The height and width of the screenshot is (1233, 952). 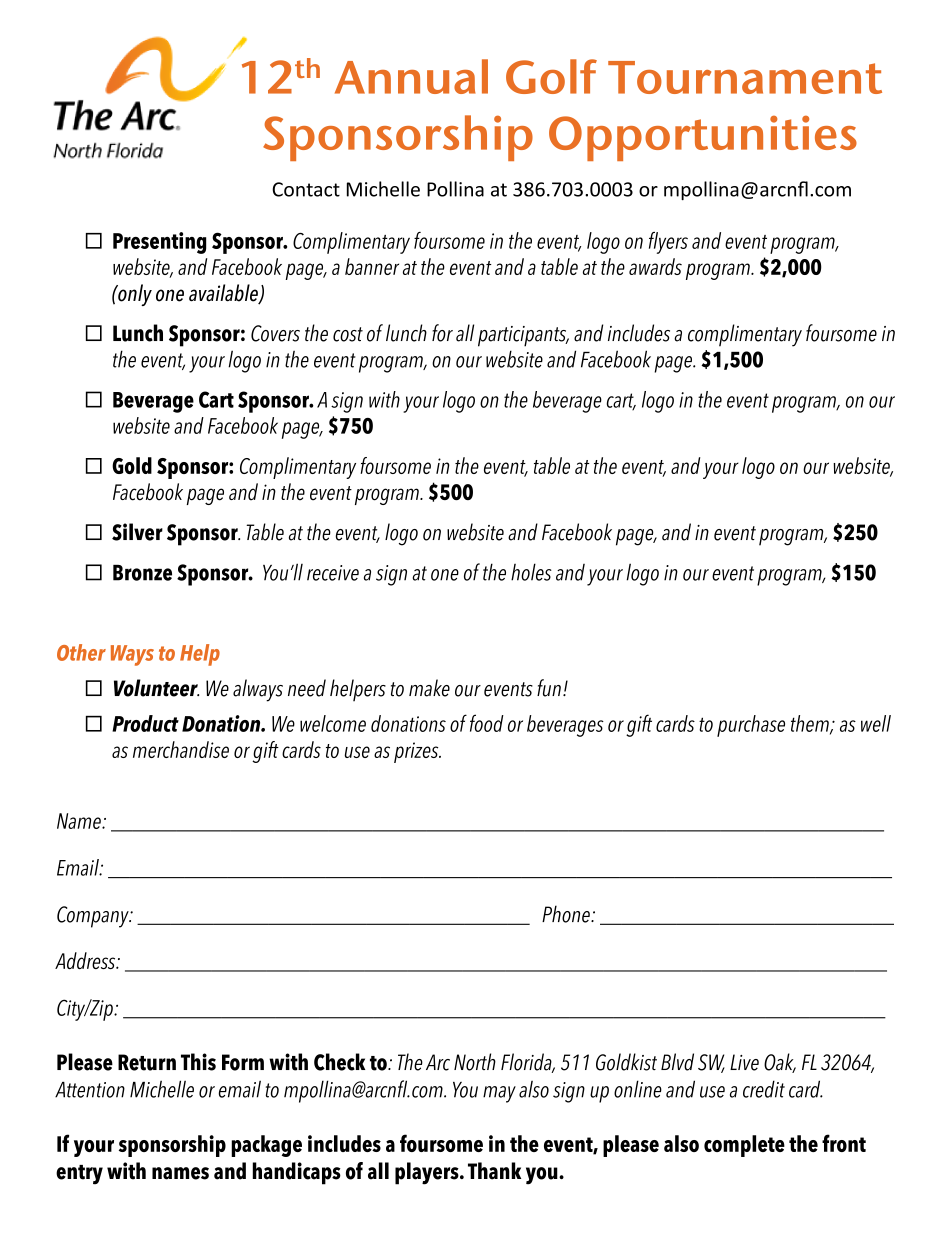 What do you see at coordinates (94, 917) in the screenshot?
I see `Company` at bounding box center [94, 917].
